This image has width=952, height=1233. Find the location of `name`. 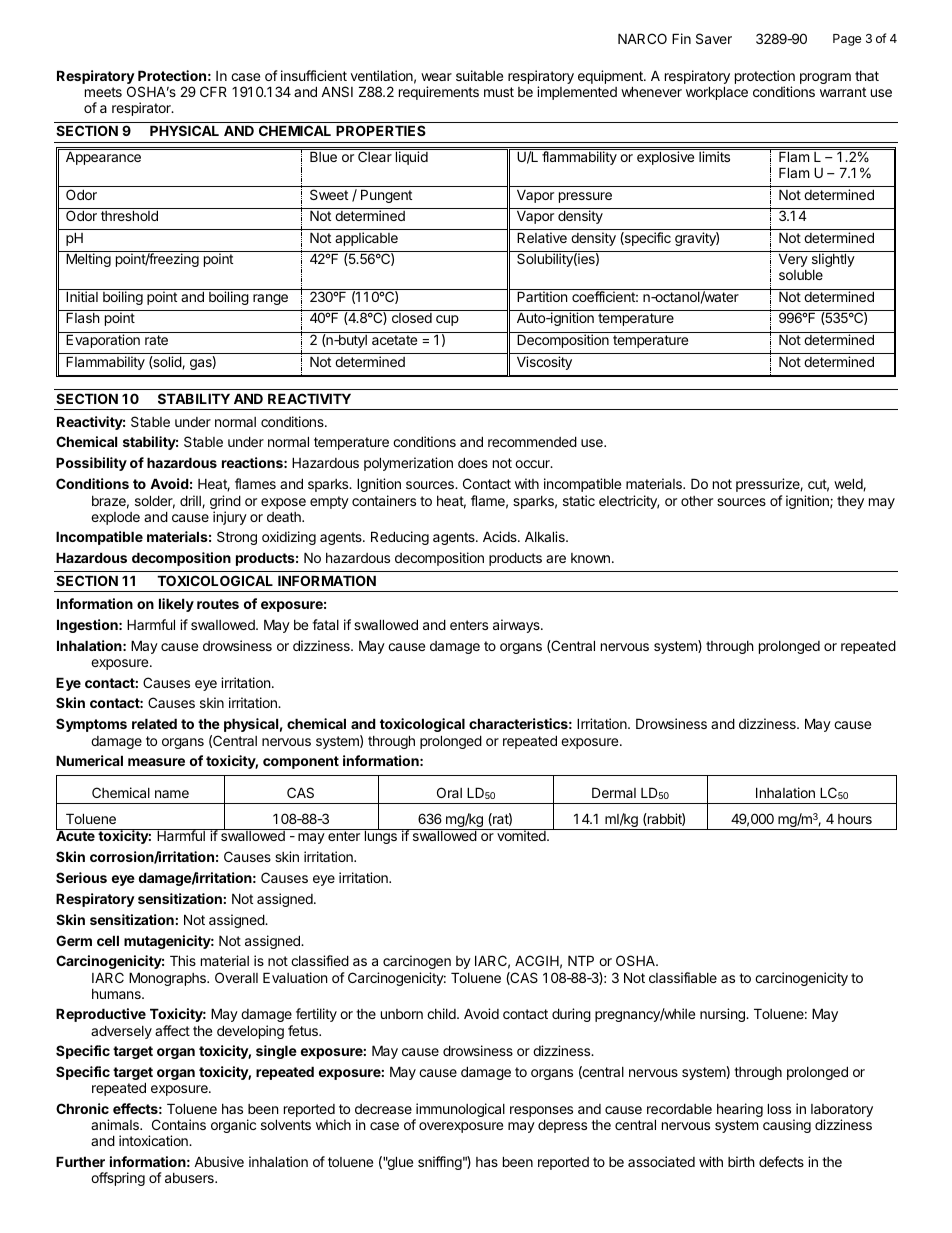

name is located at coordinates (172, 794).
